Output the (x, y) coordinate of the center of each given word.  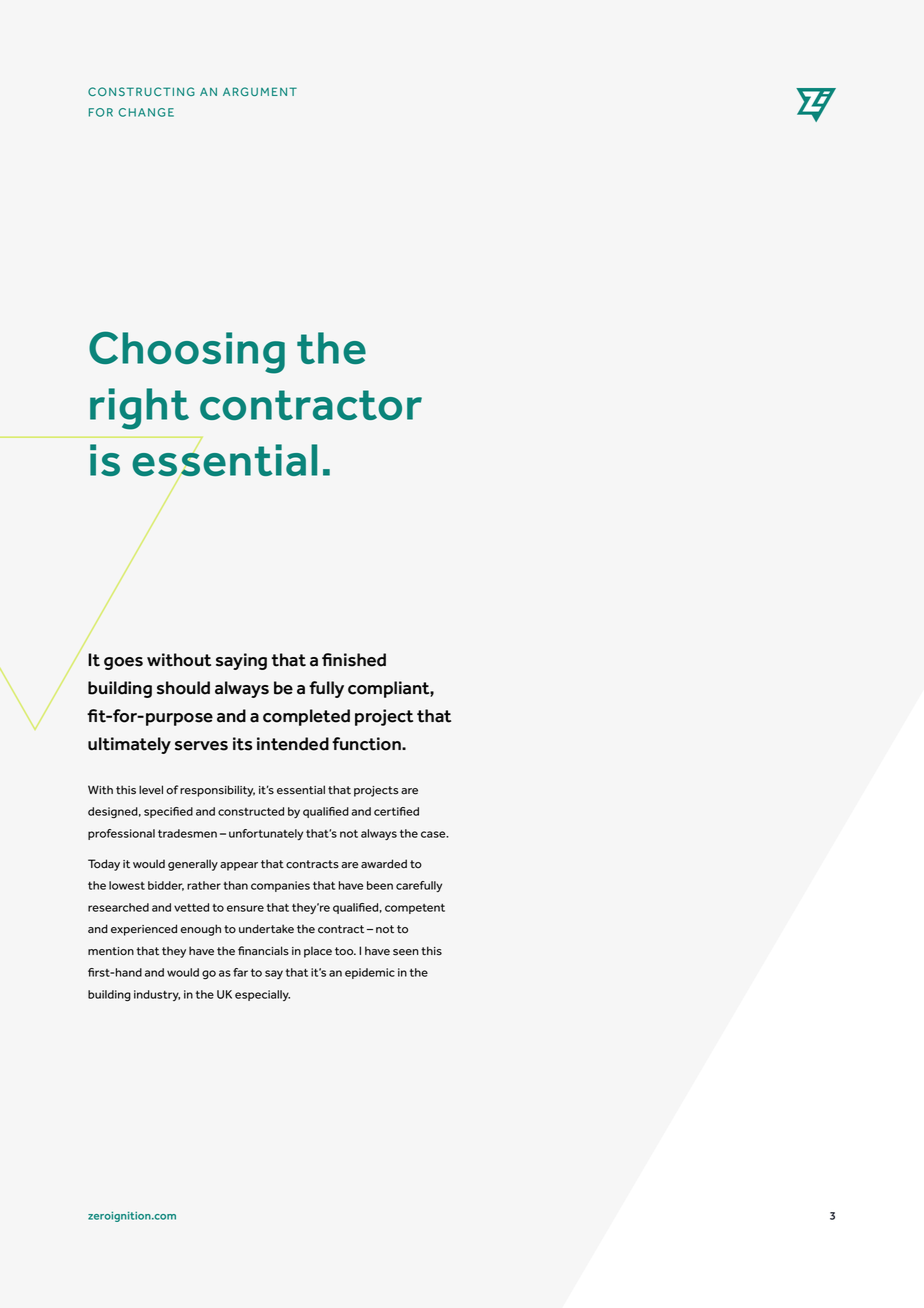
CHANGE (146, 112)
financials (263, 951)
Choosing (187, 352)
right (139, 409)
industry (157, 995)
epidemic (370, 973)
